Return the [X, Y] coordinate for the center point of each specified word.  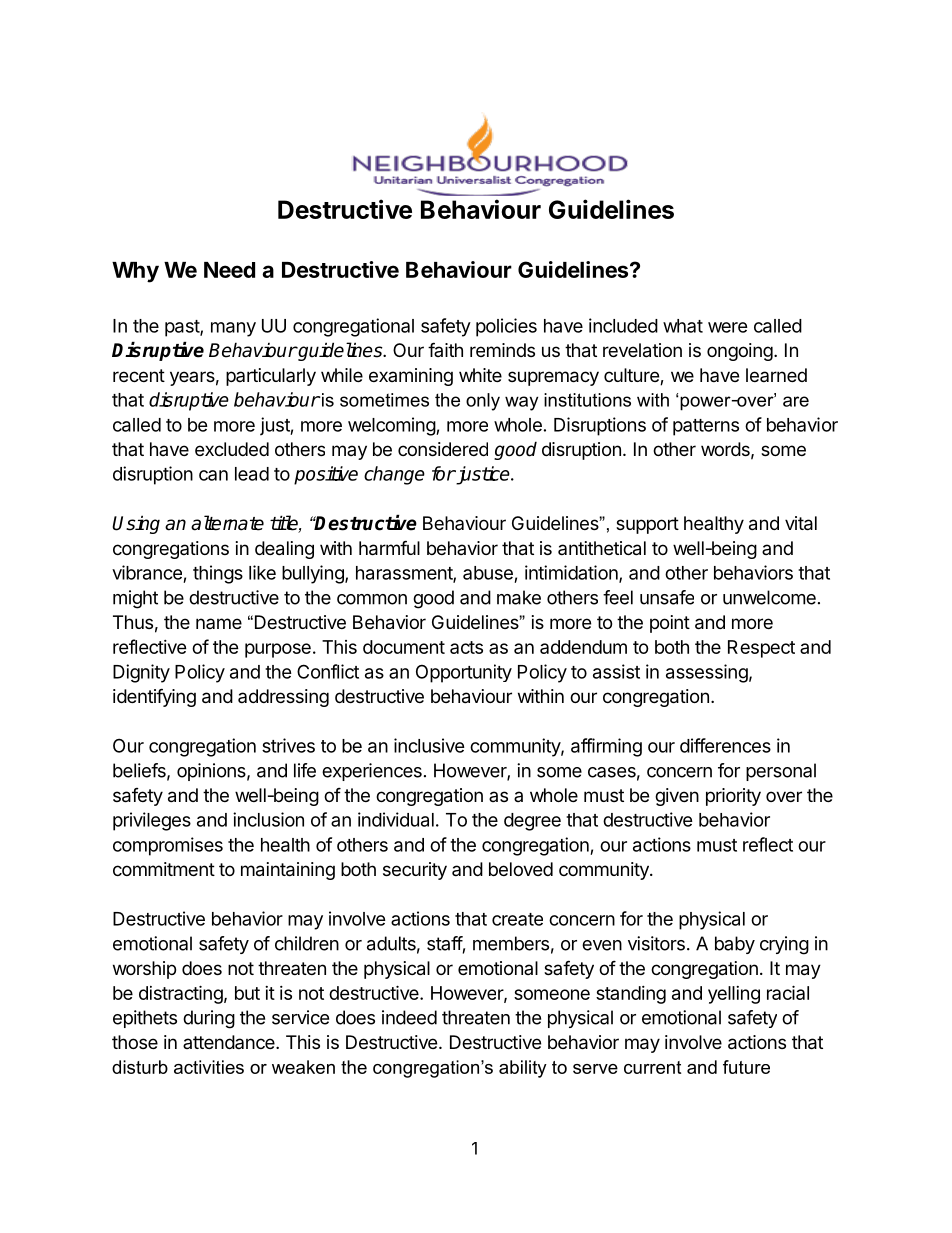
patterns [706, 427]
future [746, 1067]
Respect [761, 649]
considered [443, 449]
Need [229, 270]
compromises [168, 846]
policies [506, 327]
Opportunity [464, 673]
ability [523, 1069]
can [213, 475]
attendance [230, 1042]
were [728, 327]
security [415, 871]
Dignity [141, 673]
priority [733, 797]
